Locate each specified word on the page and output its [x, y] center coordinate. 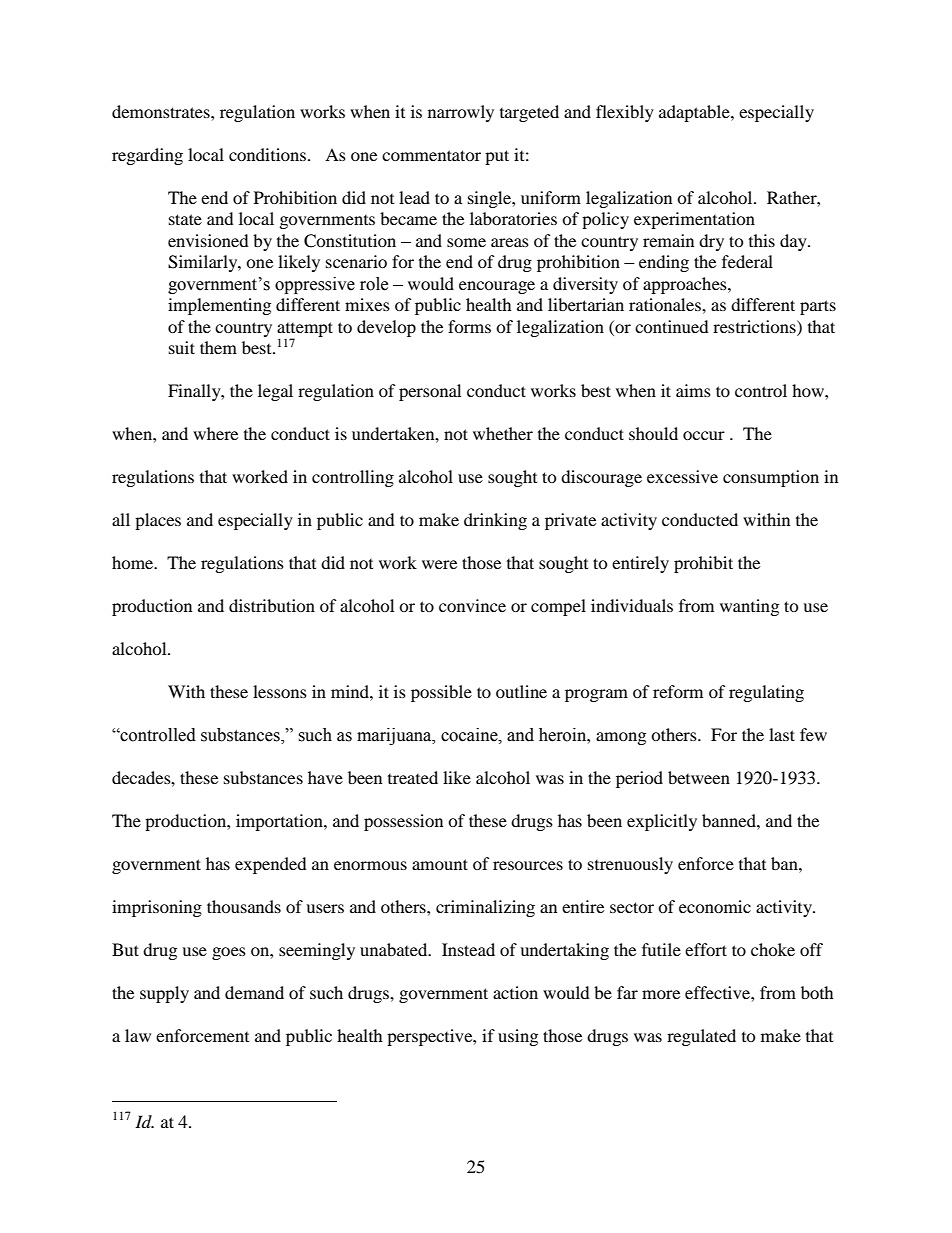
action [515, 992]
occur [704, 435]
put [497, 157]
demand [254, 992]
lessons [280, 691]
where [215, 433]
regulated [701, 1037]
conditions [269, 154]
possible [441, 693]
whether [503, 433]
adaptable [695, 113]
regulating [766, 693]
